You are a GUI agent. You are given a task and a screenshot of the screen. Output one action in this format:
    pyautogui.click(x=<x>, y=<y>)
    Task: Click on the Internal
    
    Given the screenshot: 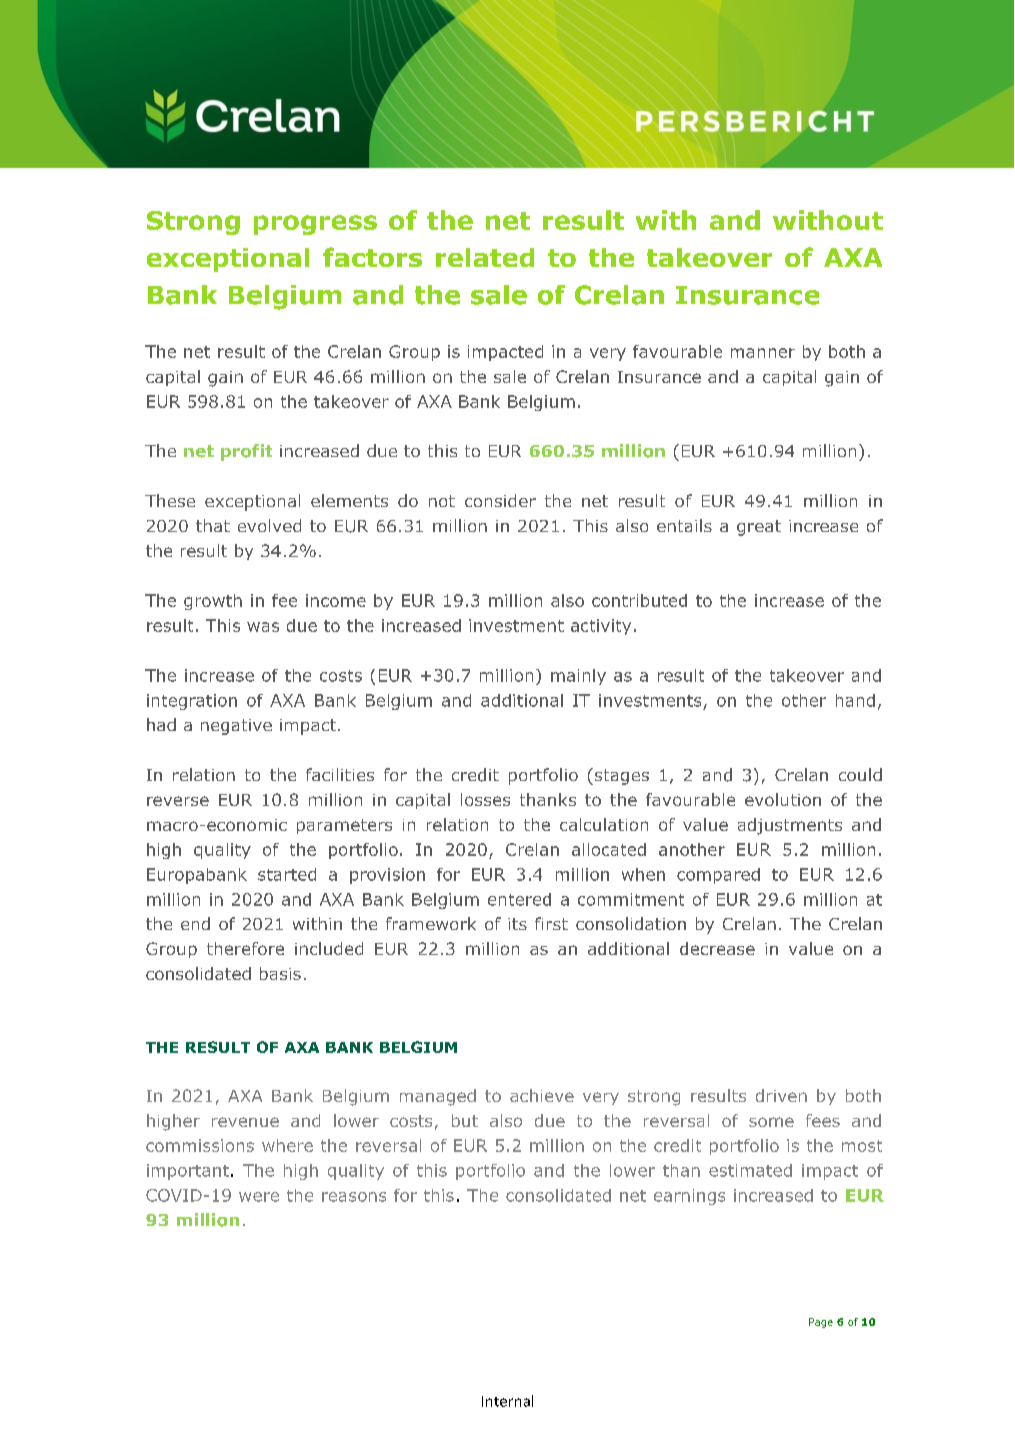 What is the action you would take?
    pyautogui.click(x=507, y=1401)
